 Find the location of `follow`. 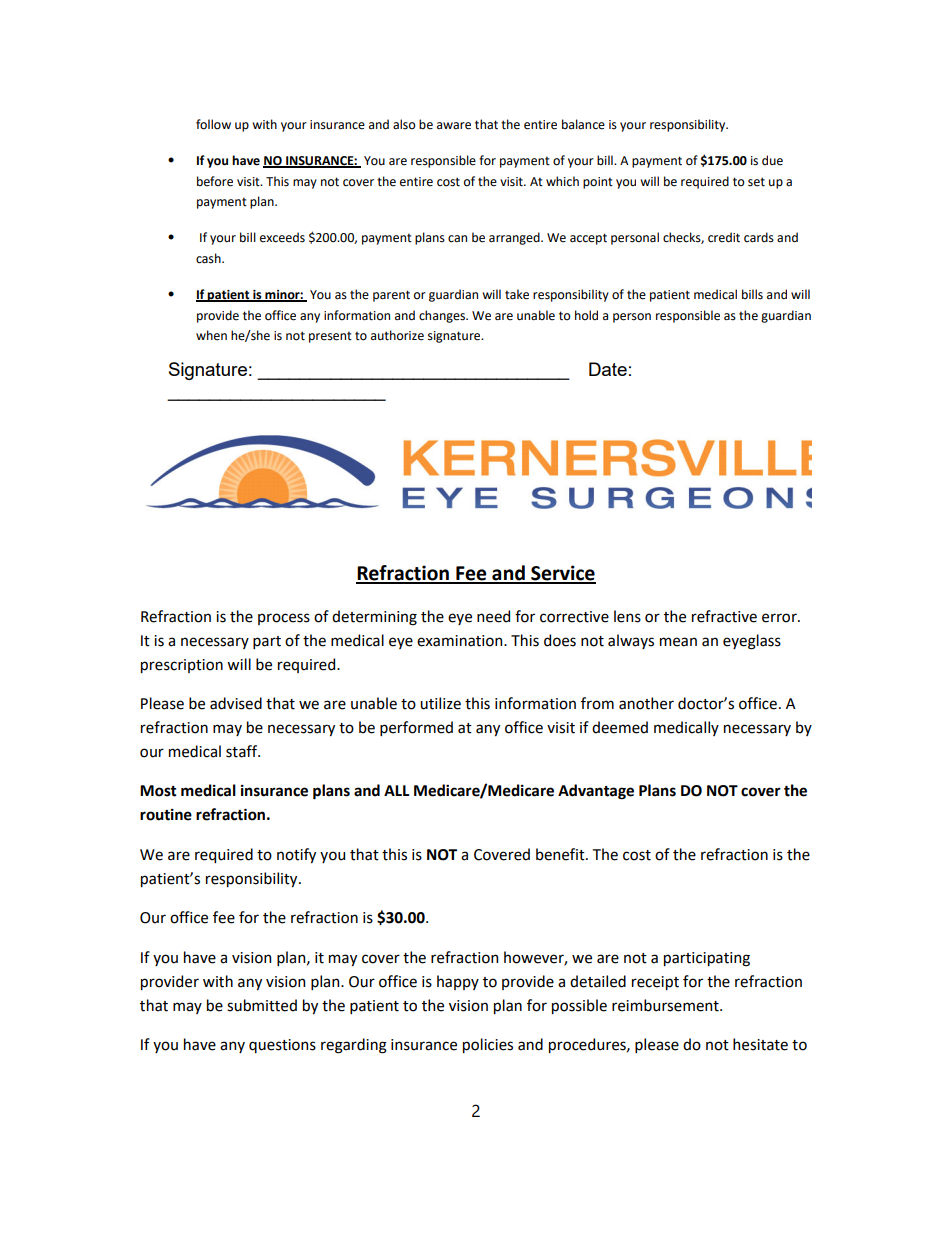

follow is located at coordinates (213, 124).
